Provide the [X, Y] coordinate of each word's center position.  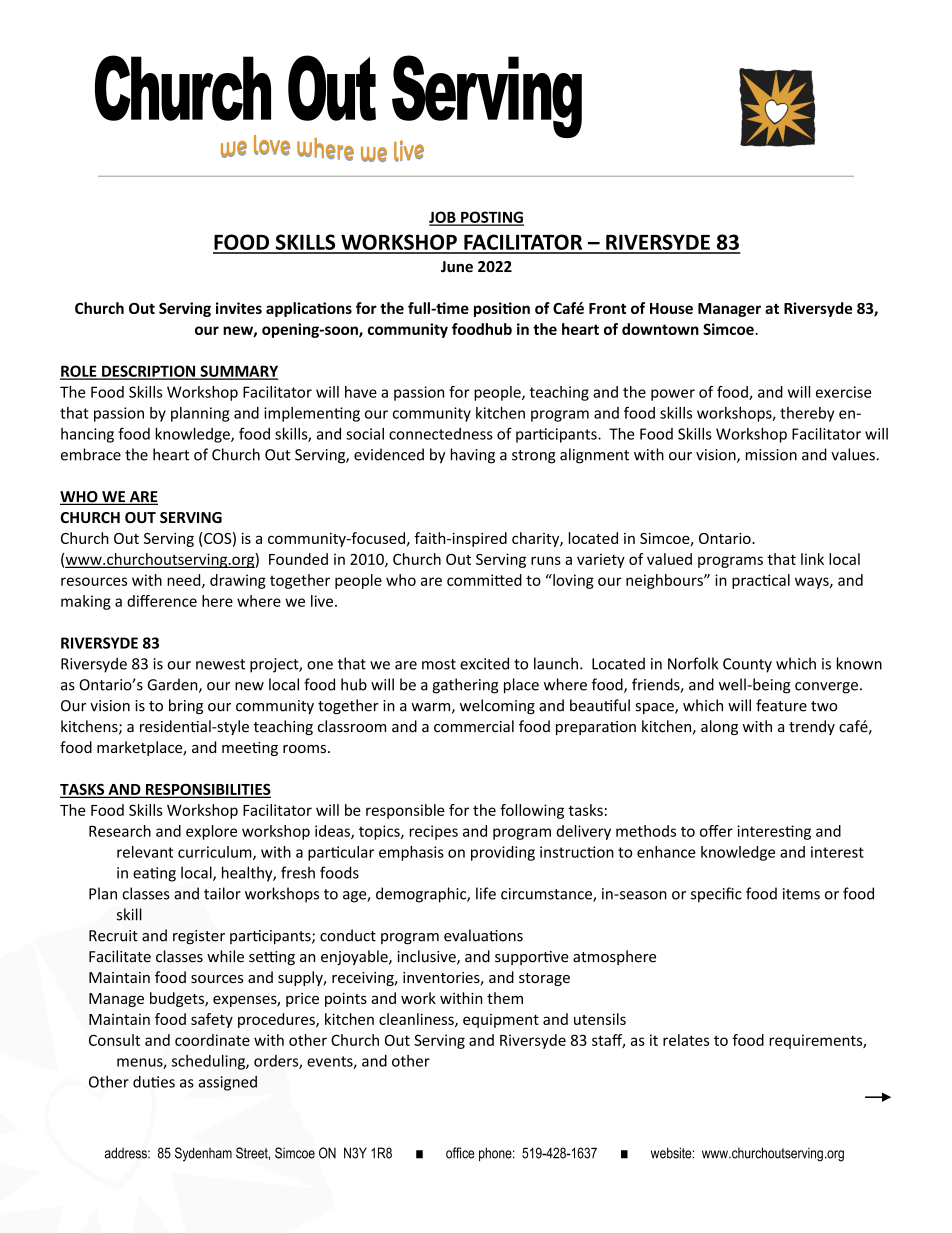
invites [239, 308]
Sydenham [203, 1154]
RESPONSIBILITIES [207, 790]
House [671, 308]
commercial [474, 726]
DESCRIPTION [149, 372]
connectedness [441, 434]
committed [484, 580]
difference [162, 601]
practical [761, 581]
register [199, 937]
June [457, 267]
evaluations [483, 935]
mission [771, 455]
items [801, 894]
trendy [812, 727]
